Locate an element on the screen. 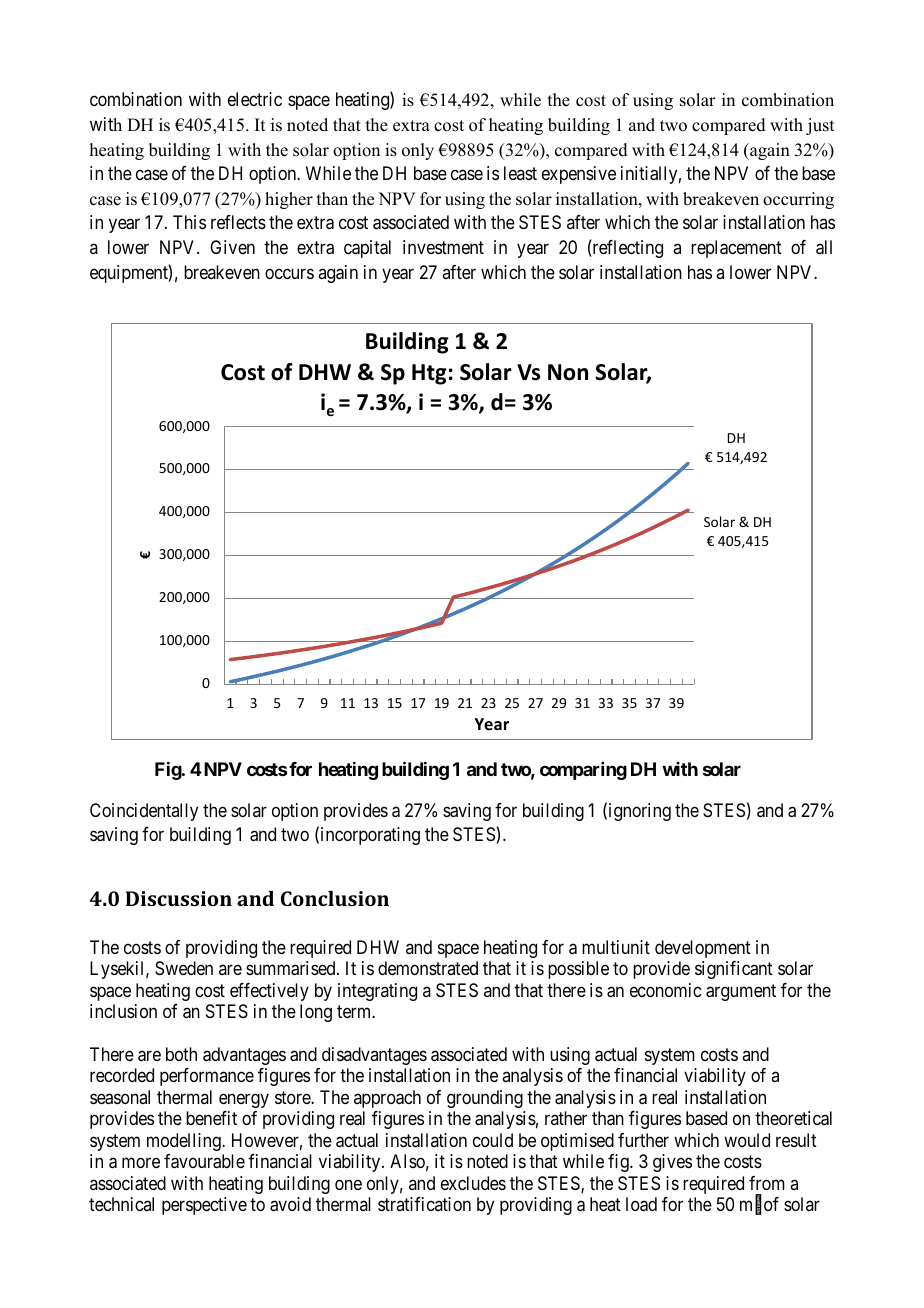  from is located at coordinates (767, 1183).
